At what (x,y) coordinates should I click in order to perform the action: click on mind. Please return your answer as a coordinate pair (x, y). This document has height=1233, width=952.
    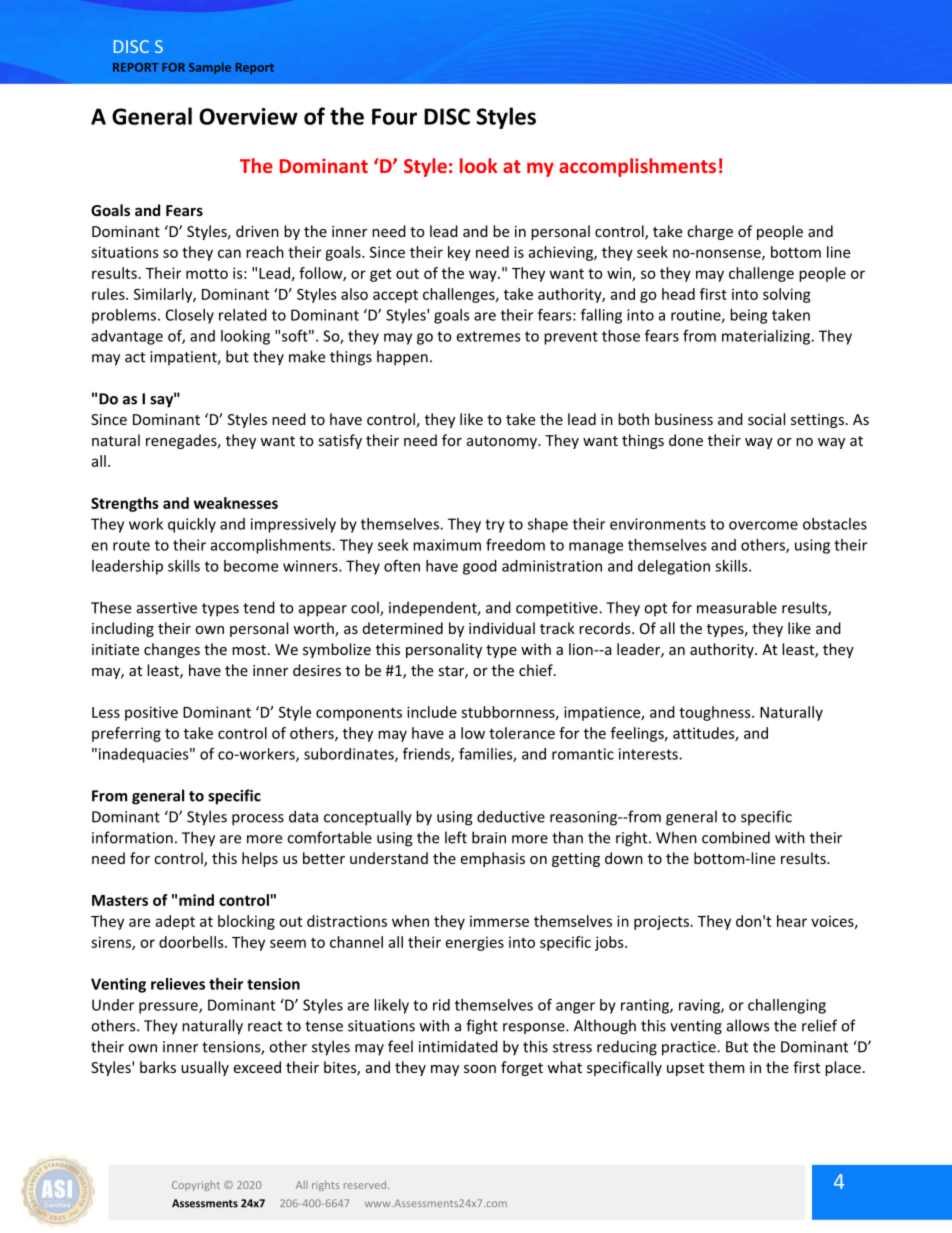
    Looking at the image, I should click on (196, 900).
